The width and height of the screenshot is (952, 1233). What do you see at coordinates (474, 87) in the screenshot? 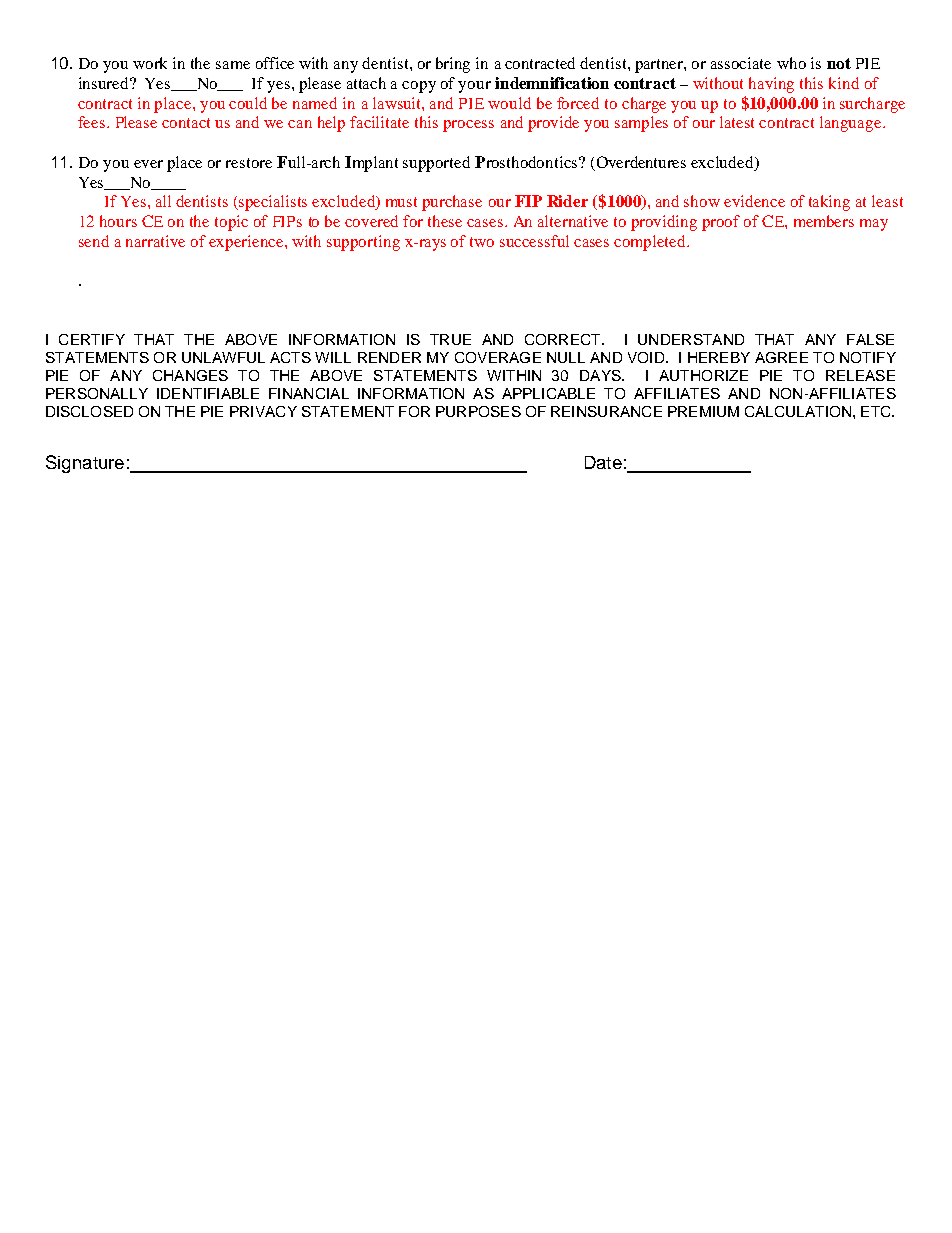
I see `your` at bounding box center [474, 87].
